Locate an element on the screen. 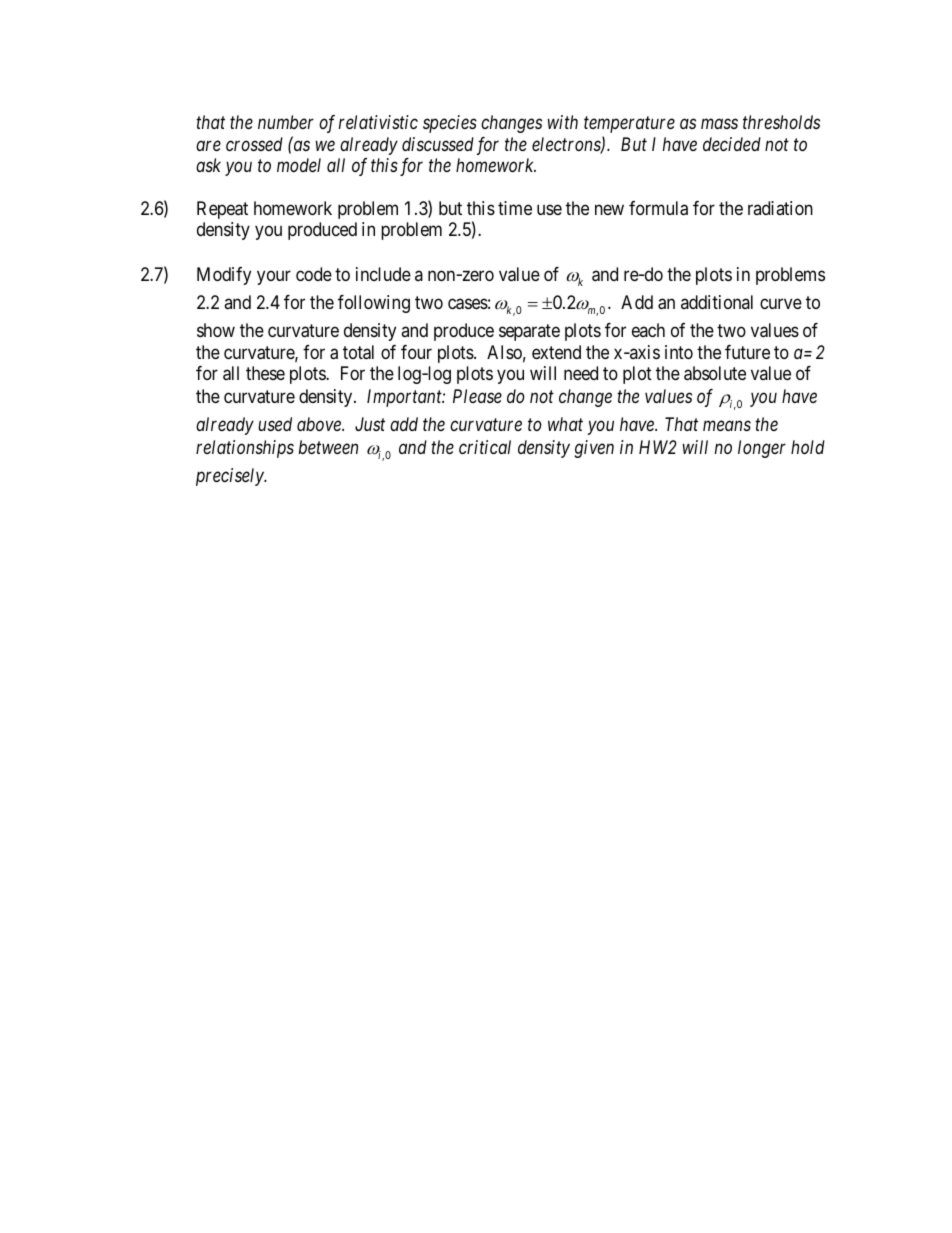 Image resolution: width=952 pixels, height=1233 pixels. your is located at coordinates (274, 277).
